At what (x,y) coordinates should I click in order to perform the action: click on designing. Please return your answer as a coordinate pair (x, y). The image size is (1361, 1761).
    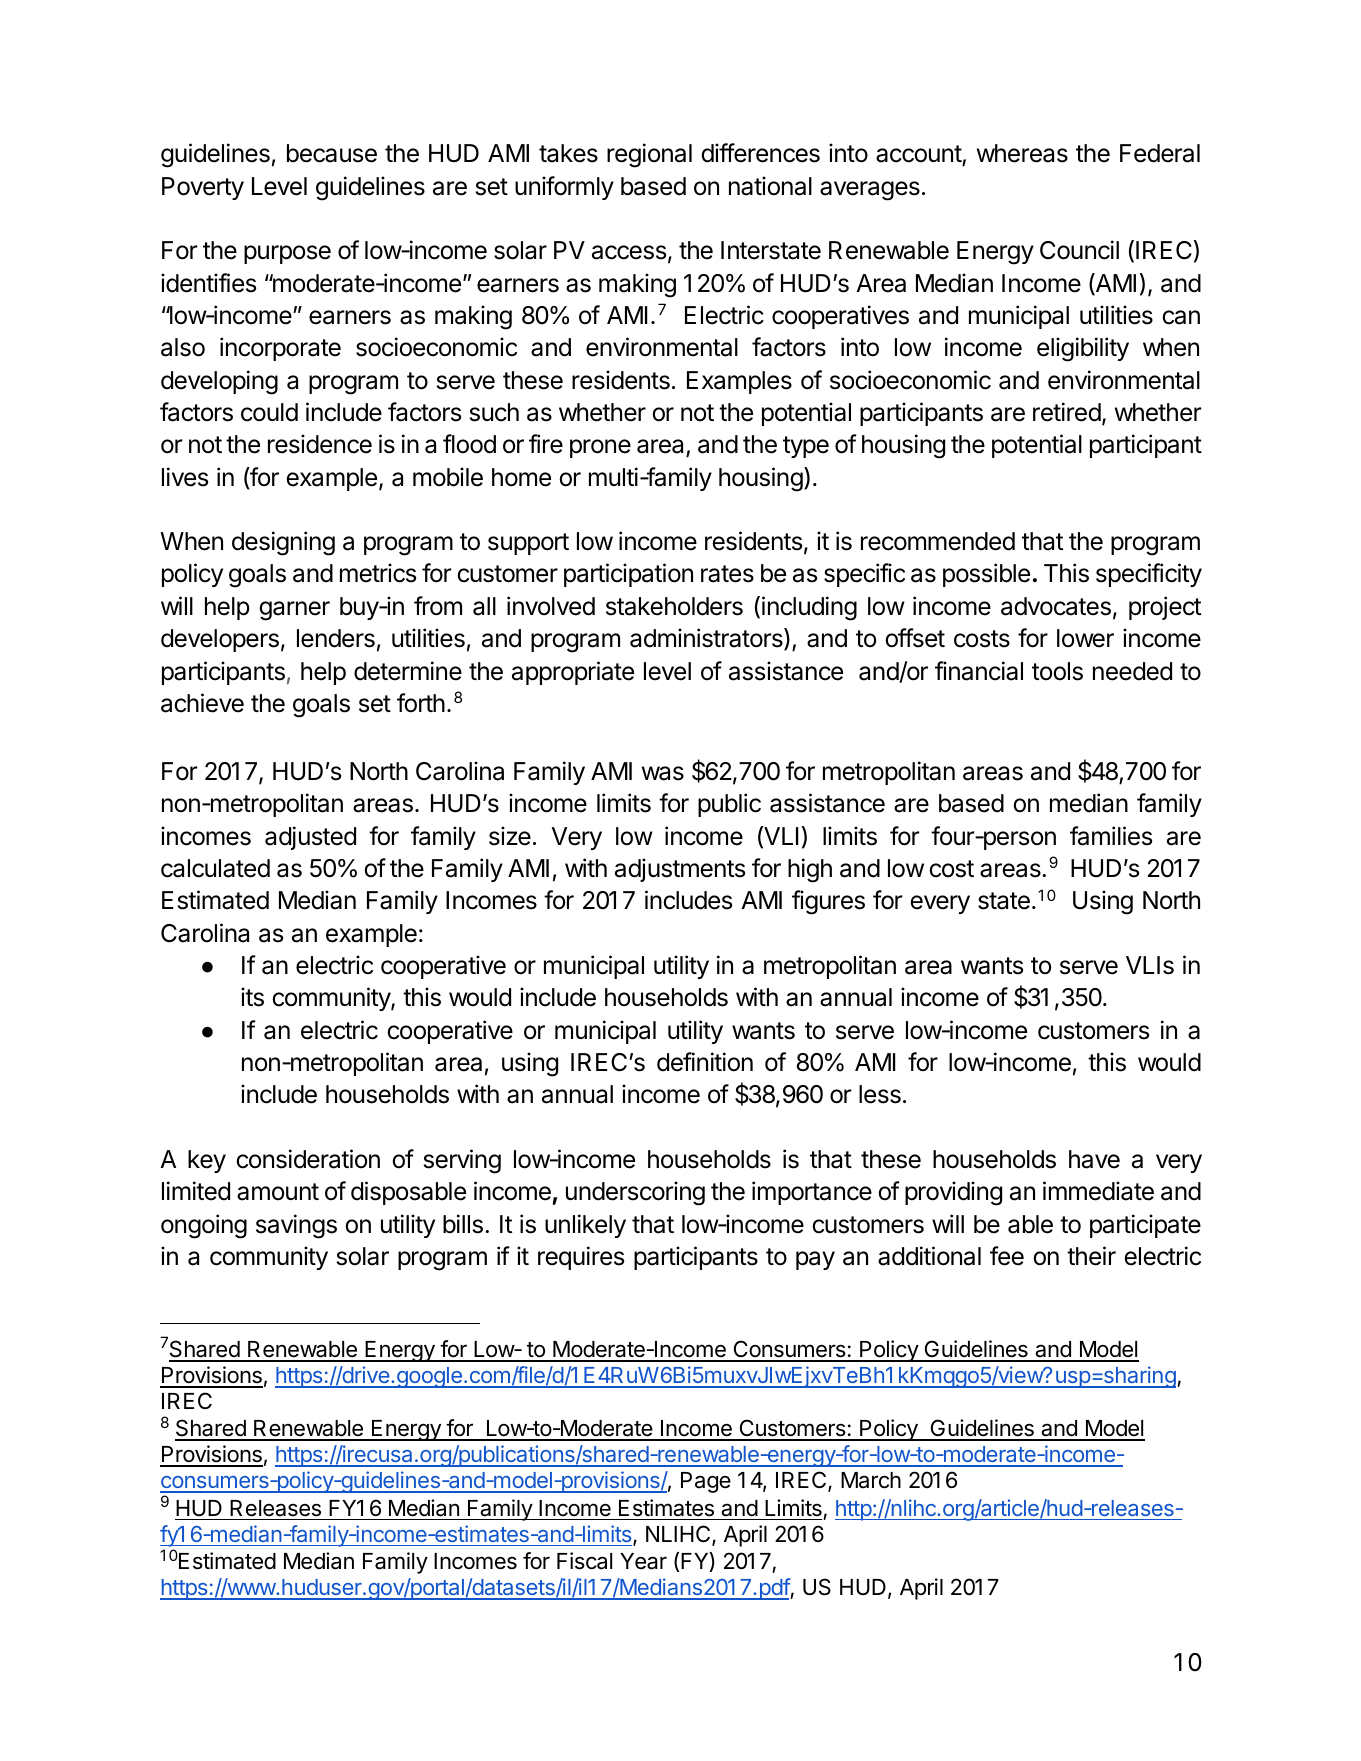
    Looking at the image, I should click on (283, 543).
